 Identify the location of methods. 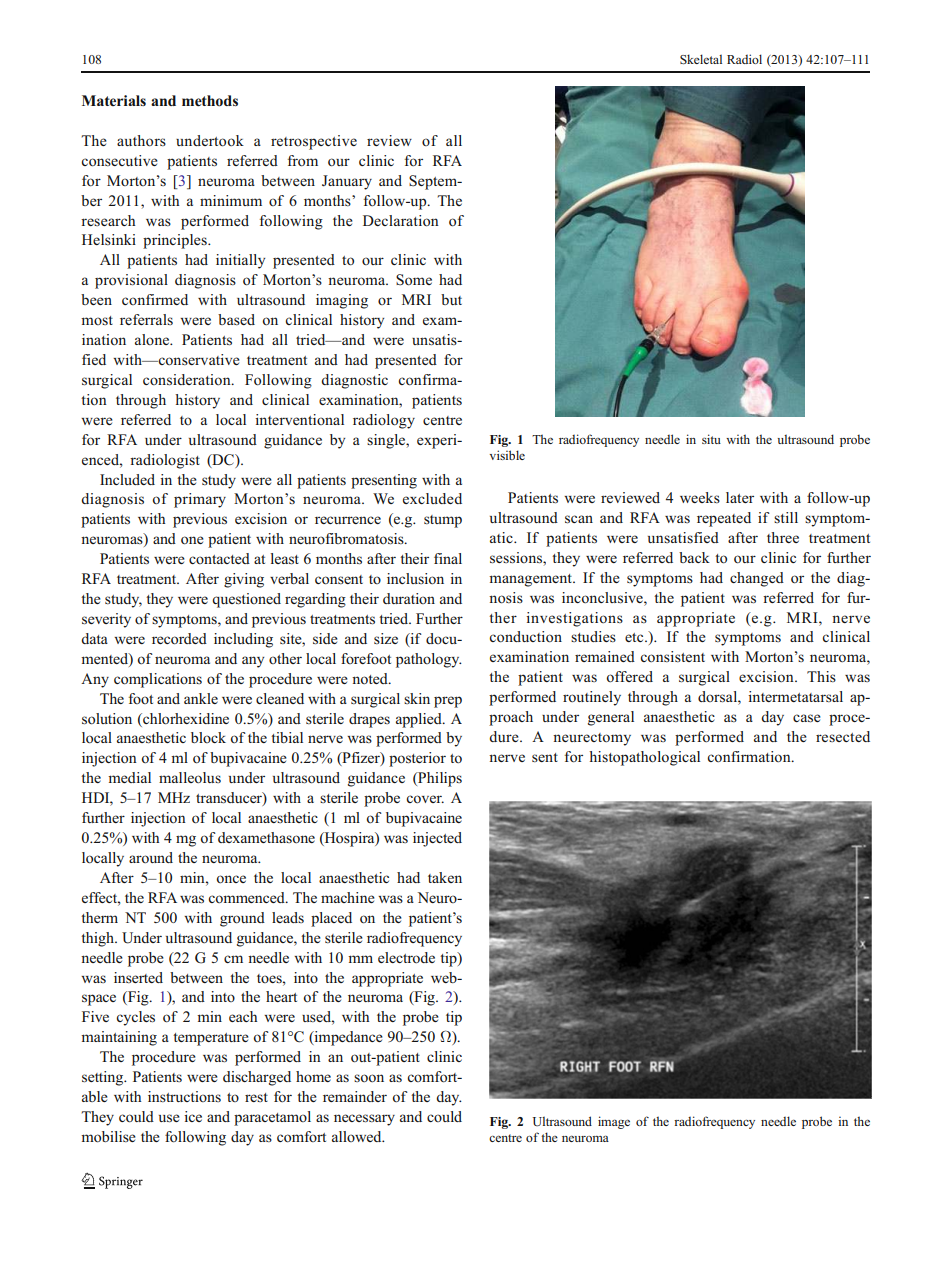
(210, 101).
